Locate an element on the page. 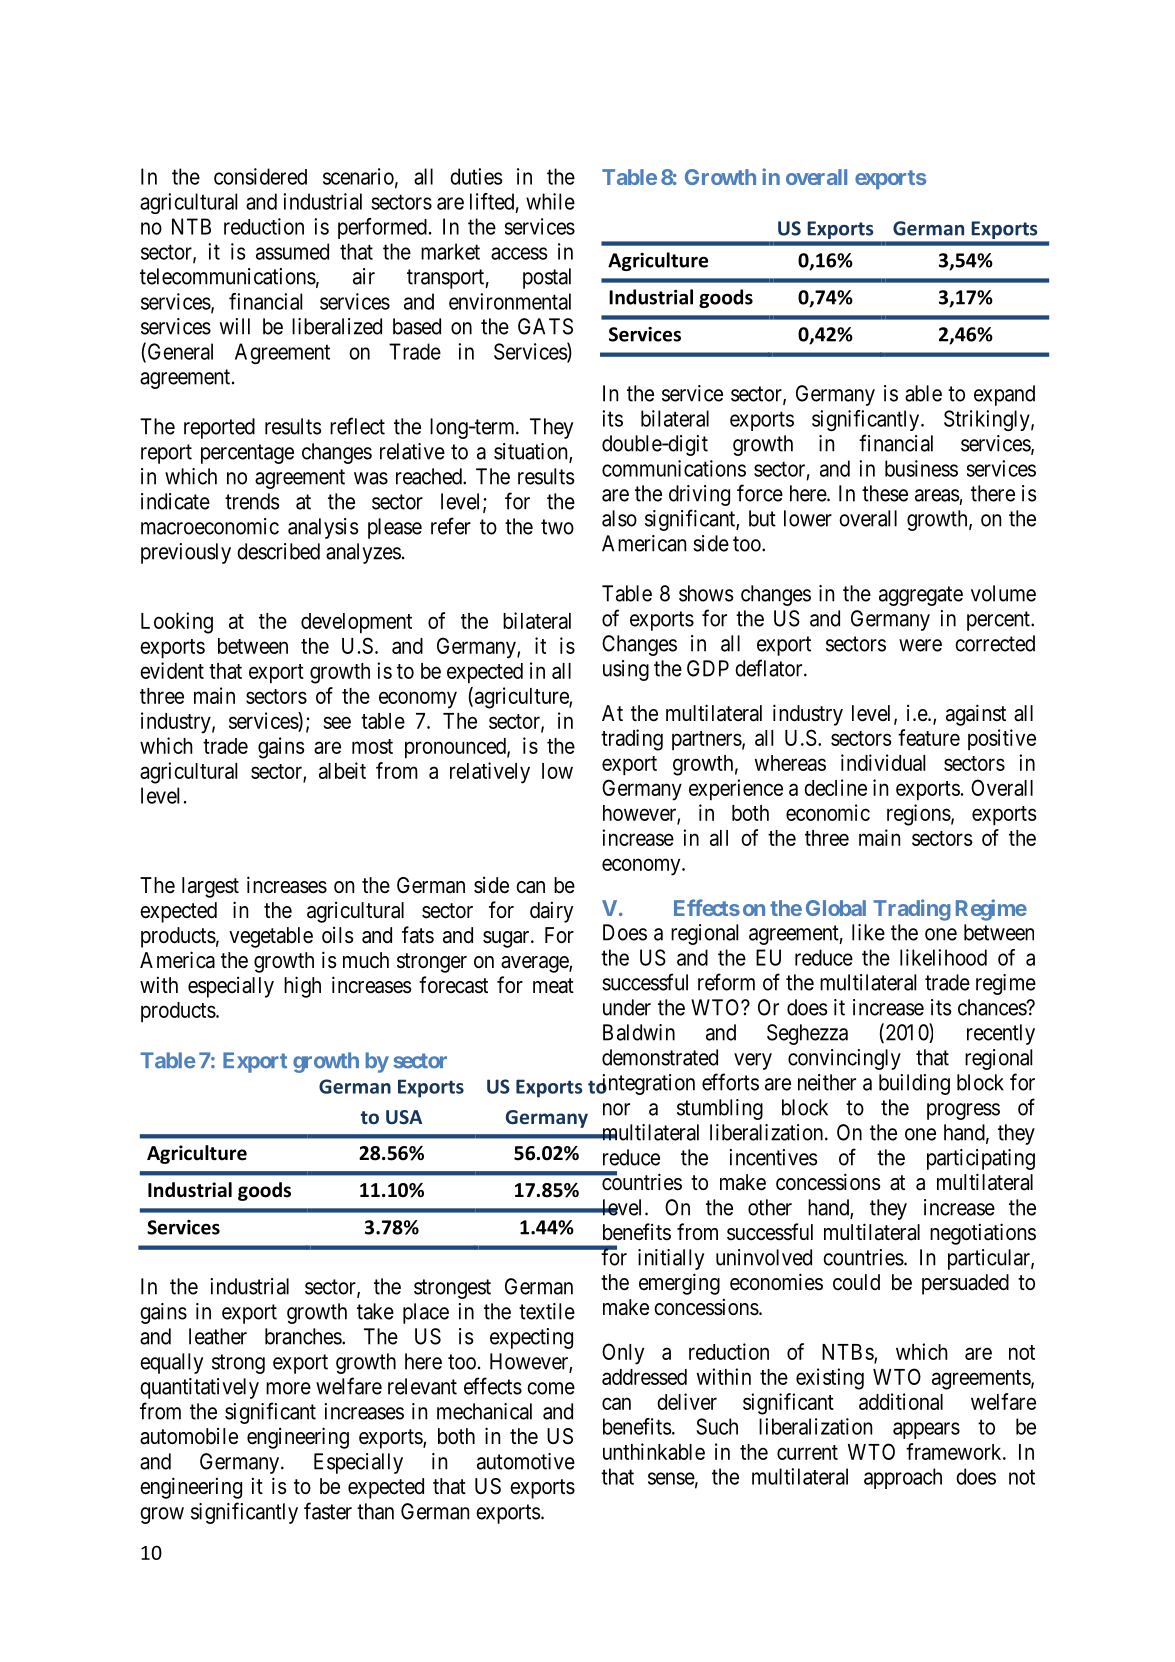 Image resolution: width=1175 pixels, height=1662 pixels. two is located at coordinates (557, 527).
